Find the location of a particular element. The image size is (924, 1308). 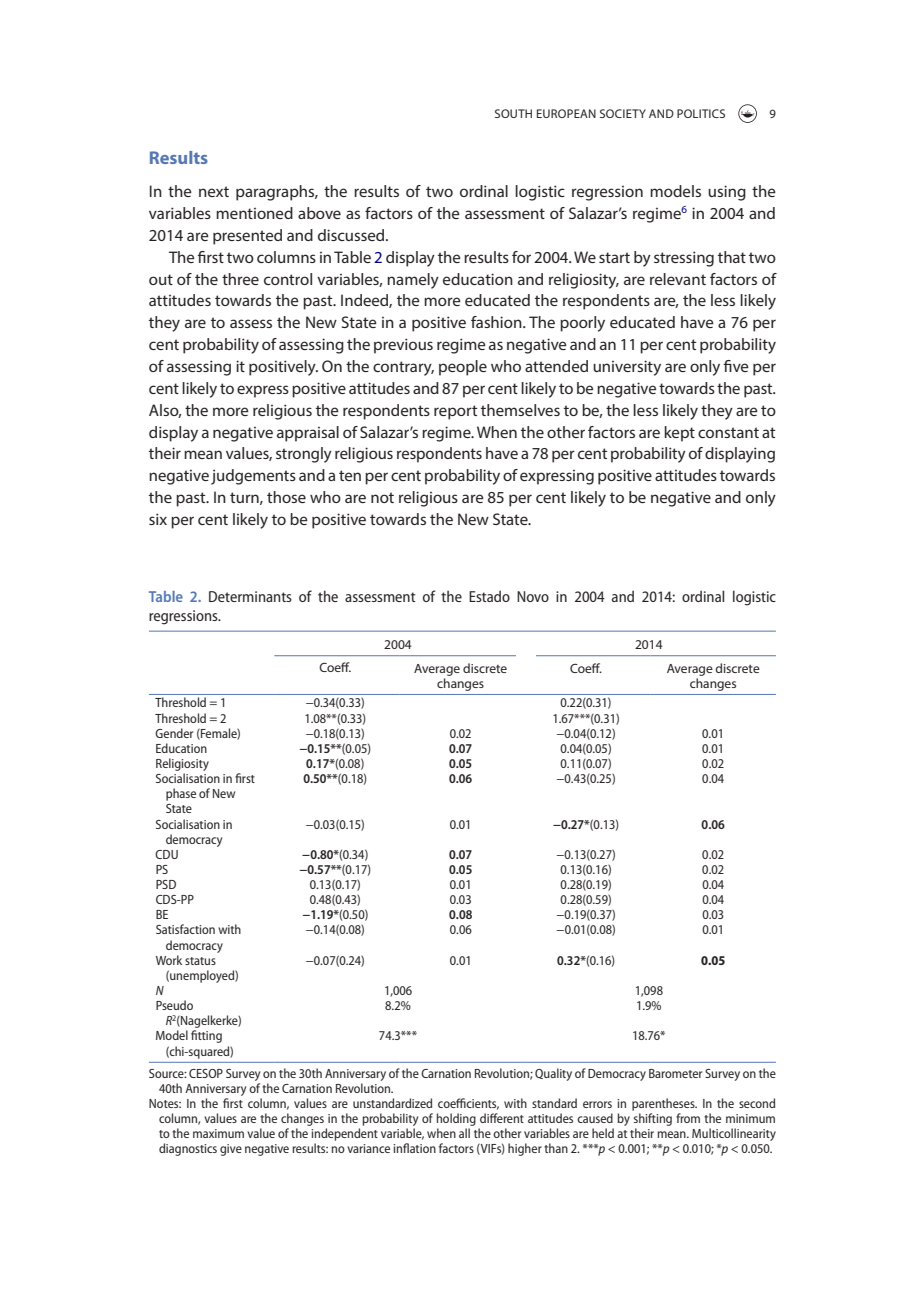

people is located at coordinates (463, 368).
